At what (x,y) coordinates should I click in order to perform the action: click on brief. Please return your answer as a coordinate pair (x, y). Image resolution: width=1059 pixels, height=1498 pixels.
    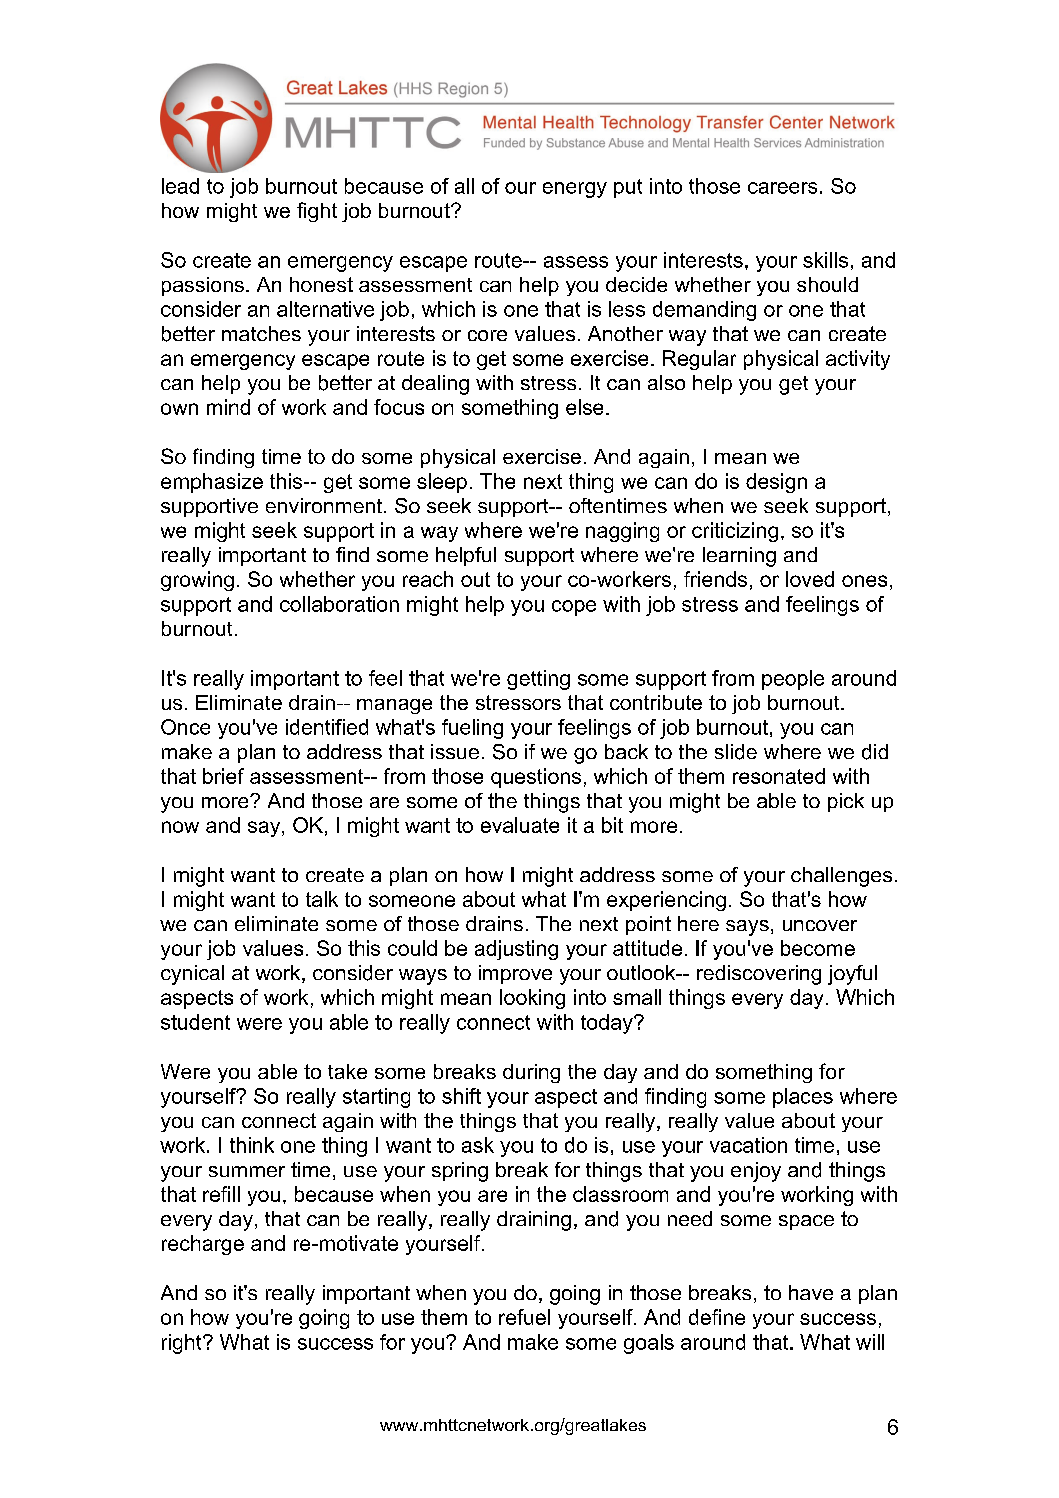
    Looking at the image, I should click on (223, 776).
